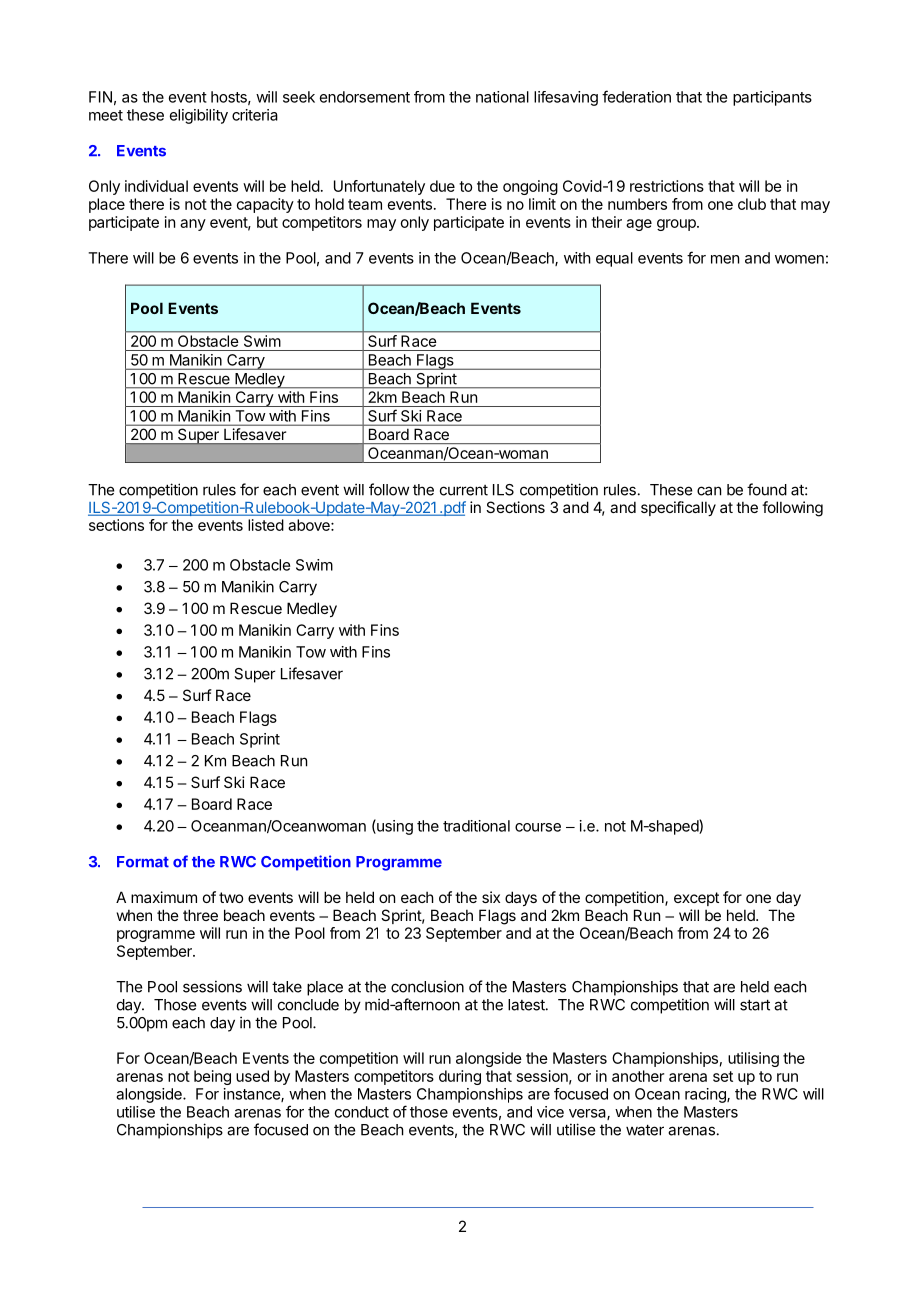 This screenshot has width=924, height=1308. Describe the element at coordinates (199, 116) in the screenshot. I see `eligibility` at that location.
